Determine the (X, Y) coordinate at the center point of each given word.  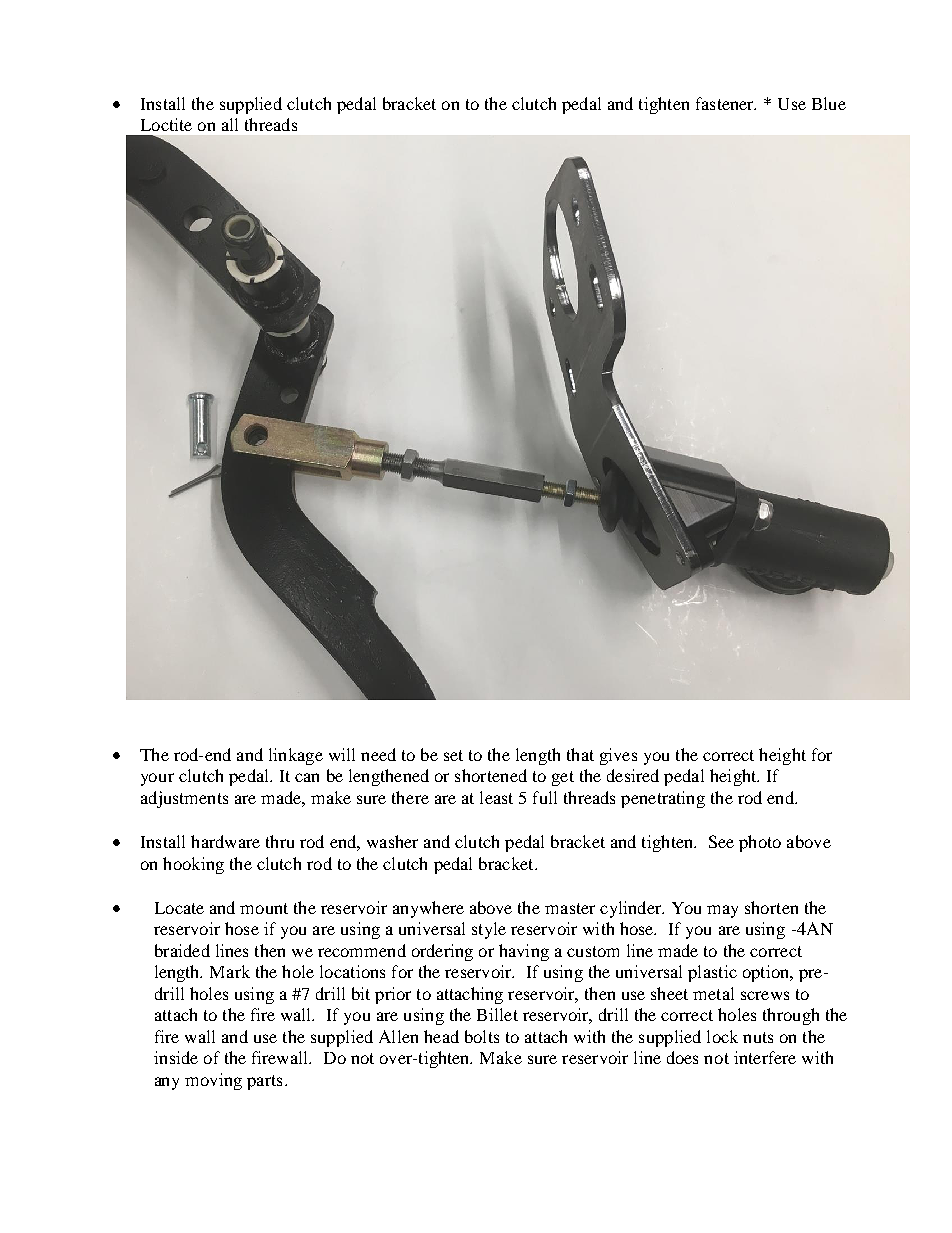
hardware (225, 841)
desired (633, 775)
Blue (829, 103)
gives (618, 756)
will (342, 754)
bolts (482, 1036)
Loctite (166, 124)
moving (213, 1081)
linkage (296, 756)
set (453, 755)
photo (760, 843)
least (496, 797)
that (580, 754)
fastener (726, 103)
